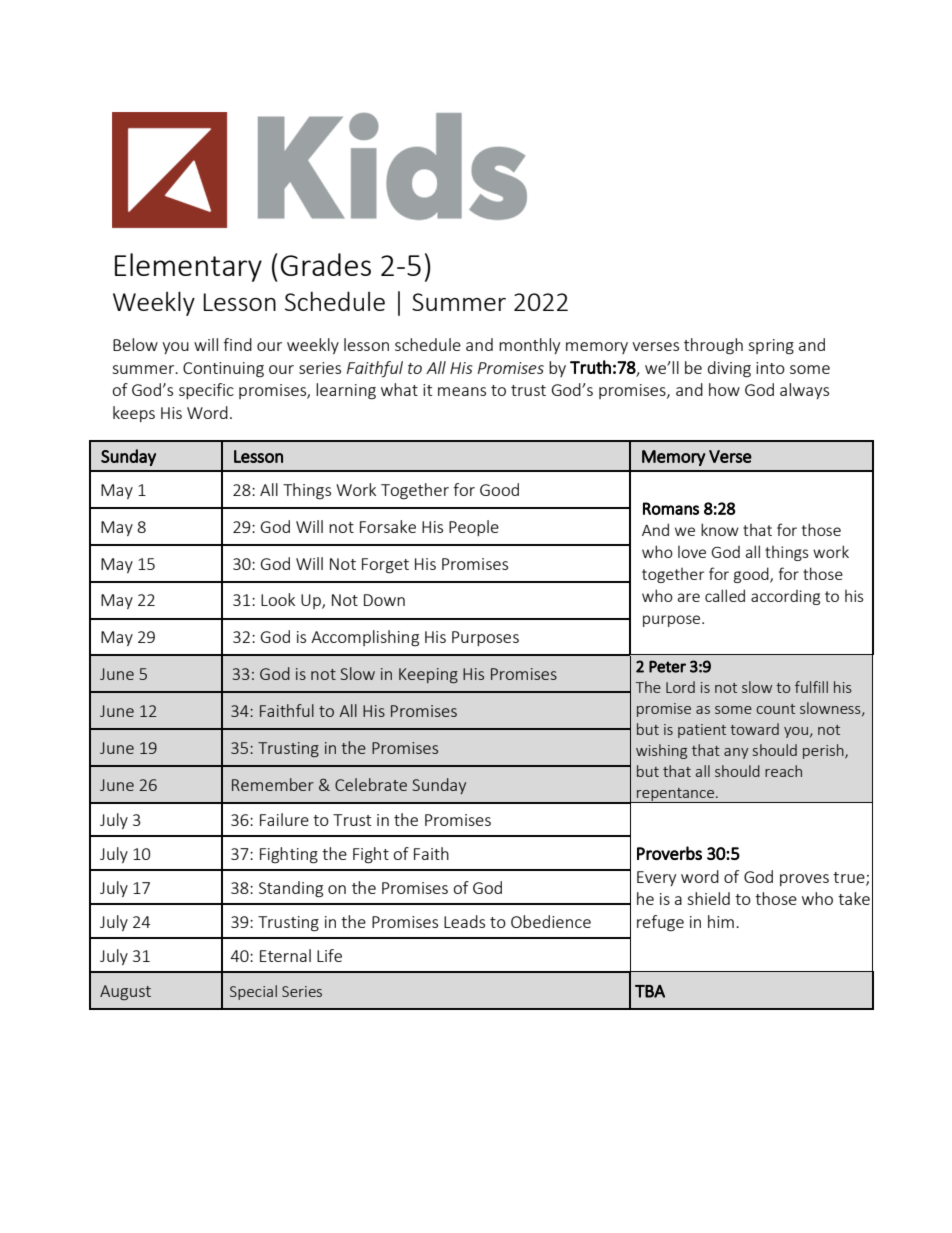 The width and height of the image is (952, 1233). Describe the element at coordinates (785, 597) in the image. I see `according` at that location.
